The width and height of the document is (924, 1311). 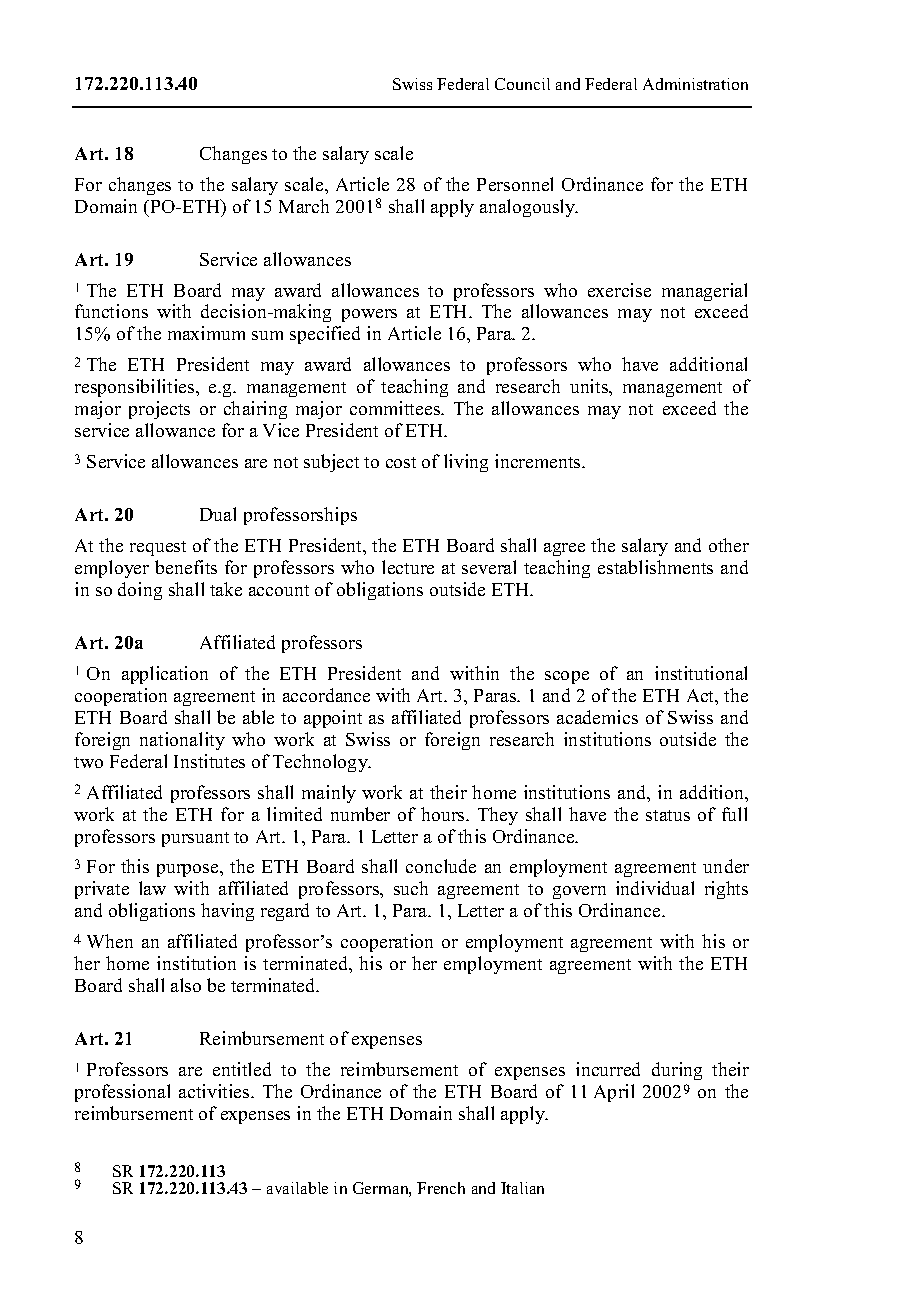 I want to click on exercise, so click(x=619, y=290).
